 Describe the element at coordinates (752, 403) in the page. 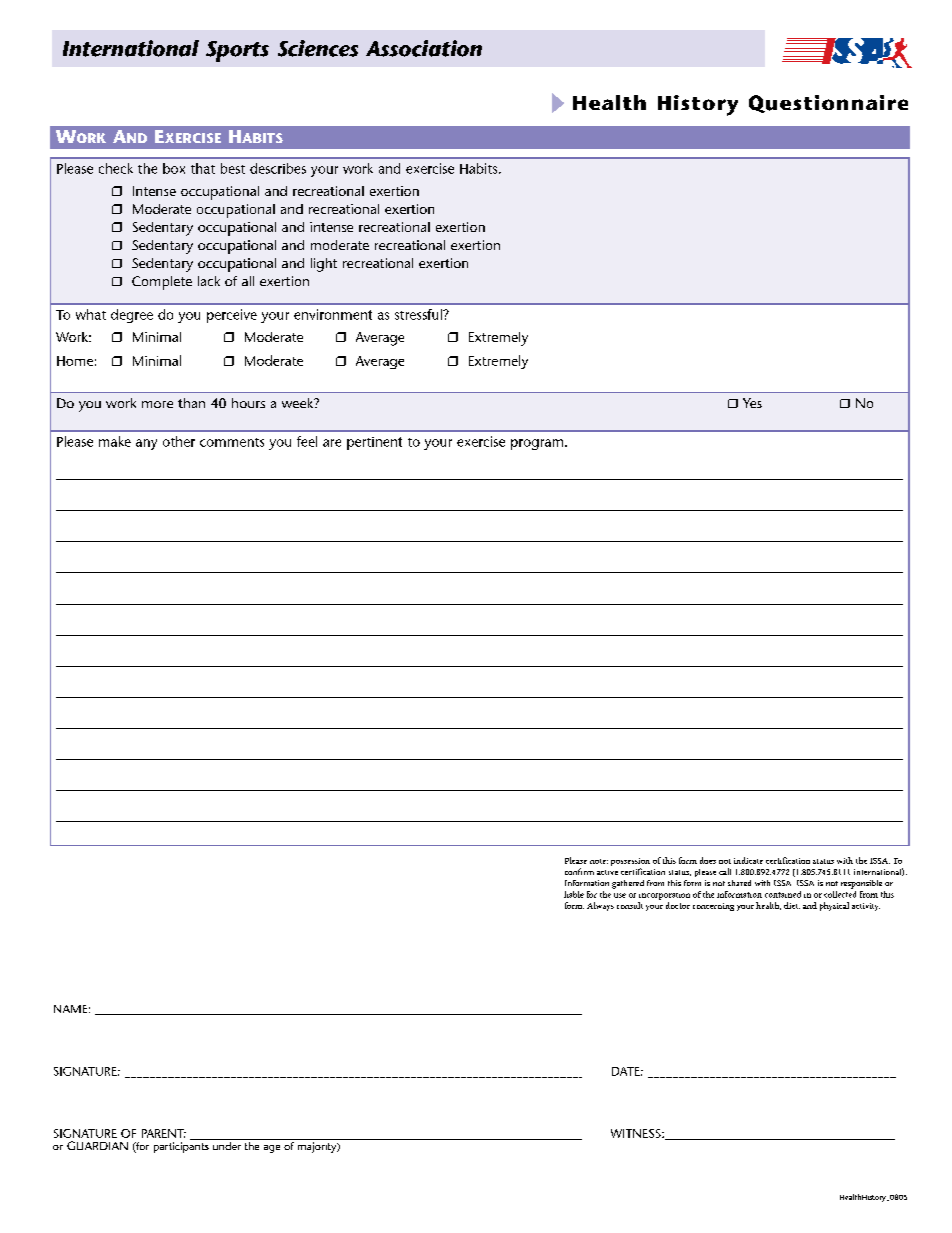

I see `Yes` at that location.
